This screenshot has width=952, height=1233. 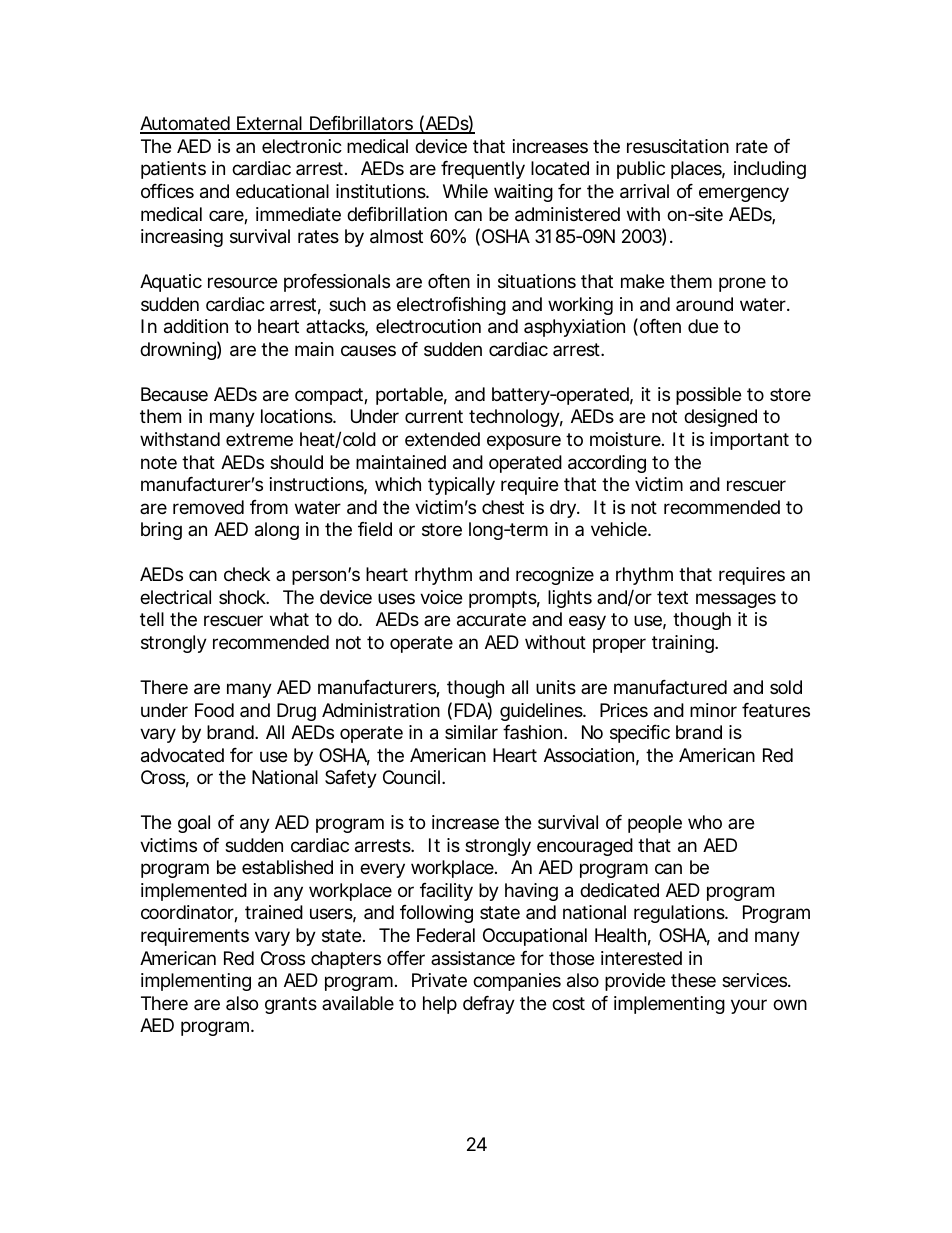 What do you see at coordinates (483, 170) in the screenshot?
I see `frequently` at bounding box center [483, 170].
